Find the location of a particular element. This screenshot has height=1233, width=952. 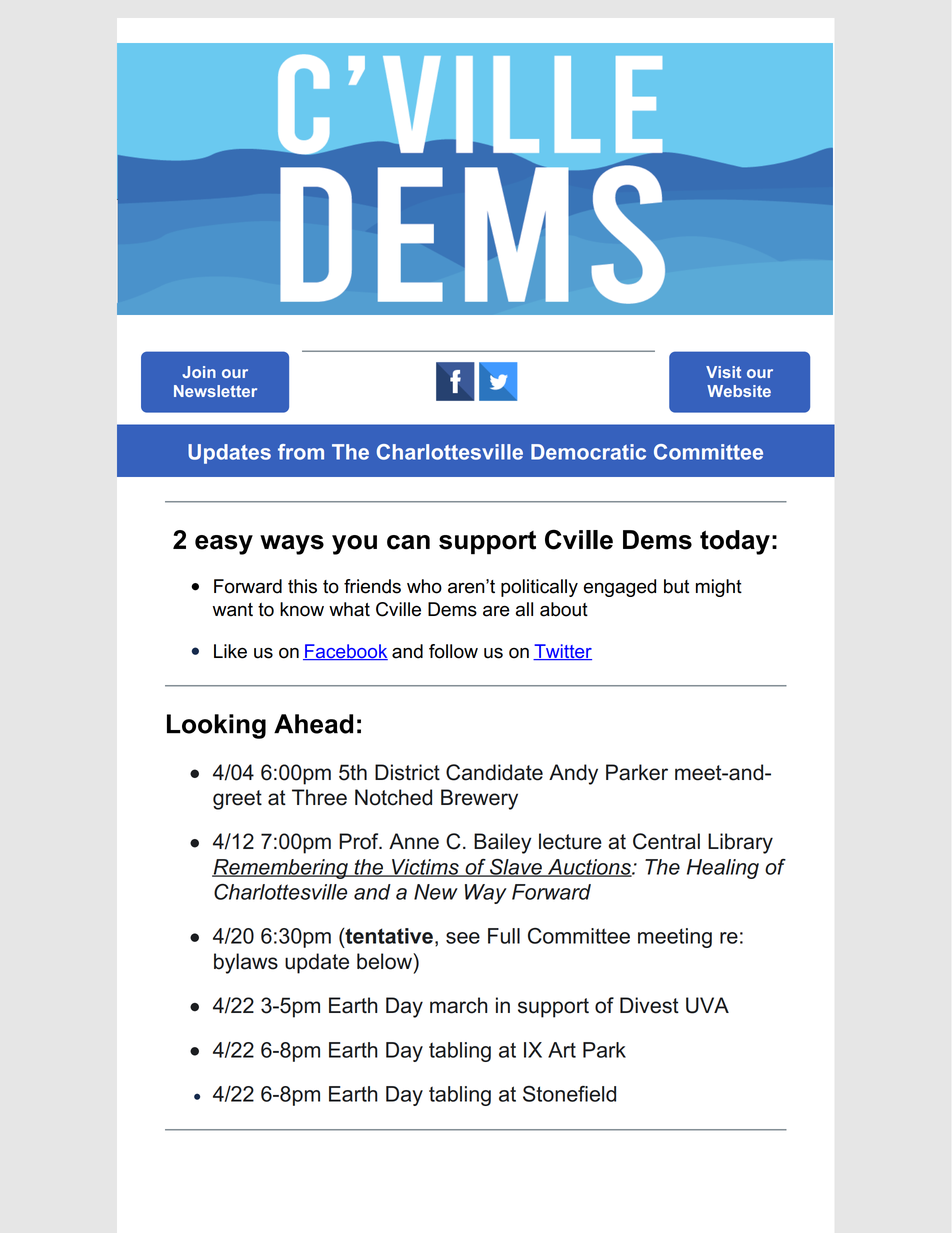

Divest is located at coordinates (649, 1005).
